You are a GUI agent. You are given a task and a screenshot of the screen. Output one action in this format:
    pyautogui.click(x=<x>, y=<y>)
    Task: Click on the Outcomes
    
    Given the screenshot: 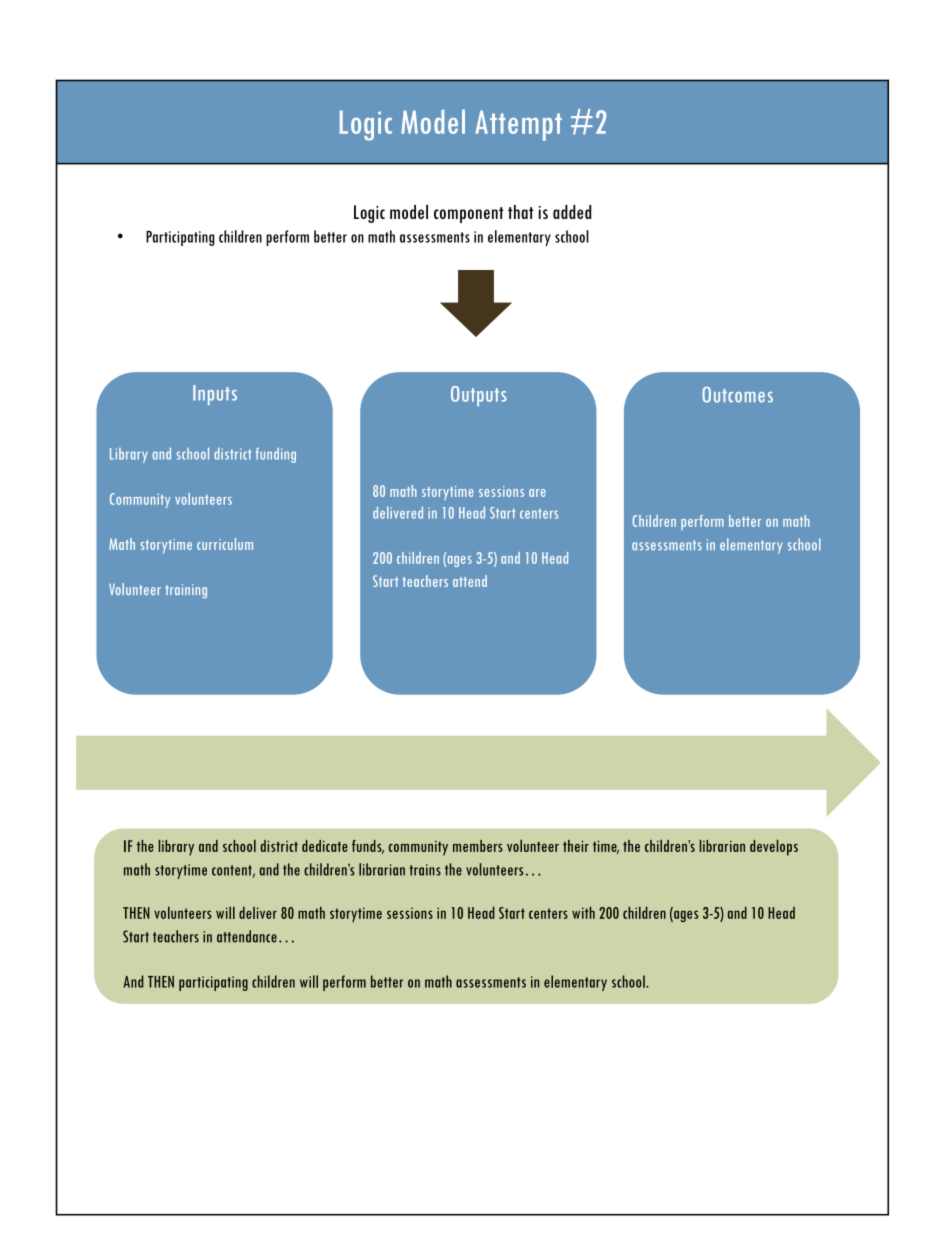 What is the action you would take?
    pyautogui.click(x=737, y=395)
